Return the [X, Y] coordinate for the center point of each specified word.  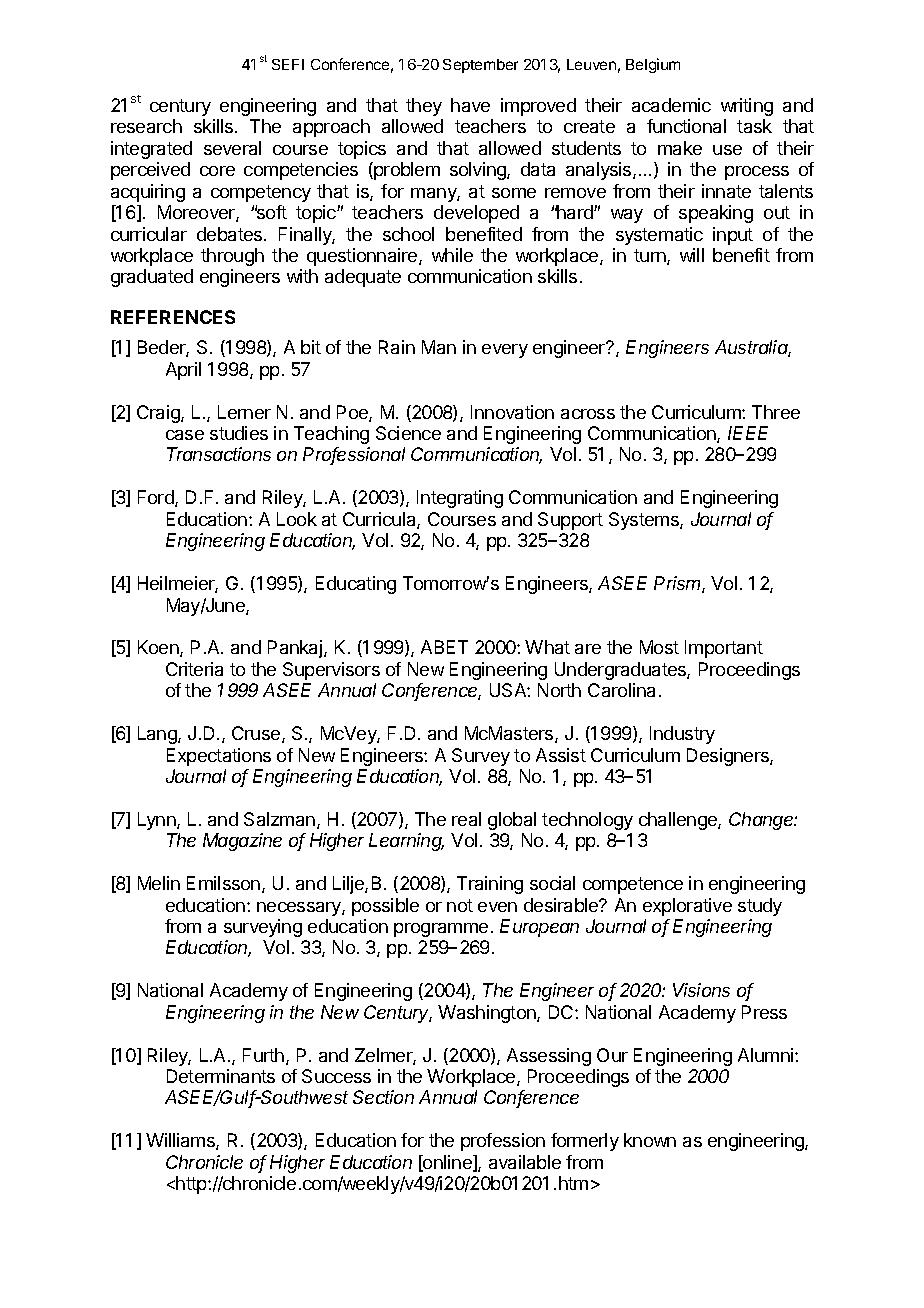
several [232, 148]
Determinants [221, 1076]
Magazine [242, 842]
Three [776, 412]
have [470, 105]
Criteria [194, 669]
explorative [687, 907]
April [183, 371]
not [460, 905]
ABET [444, 647]
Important [724, 649]
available [525, 1162]
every [505, 351]
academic [671, 105]
